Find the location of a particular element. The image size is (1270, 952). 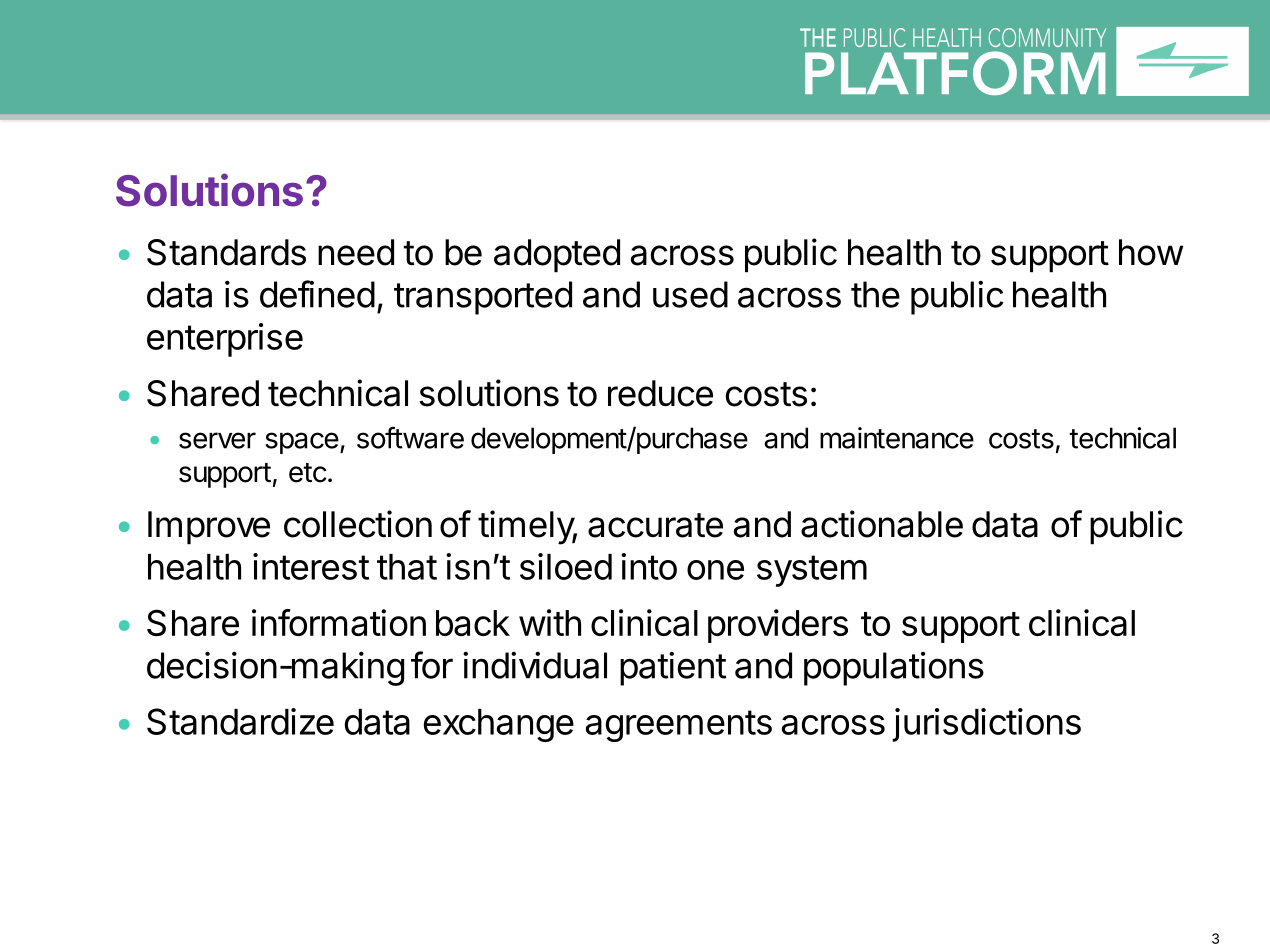

accurate is located at coordinates (655, 525).
